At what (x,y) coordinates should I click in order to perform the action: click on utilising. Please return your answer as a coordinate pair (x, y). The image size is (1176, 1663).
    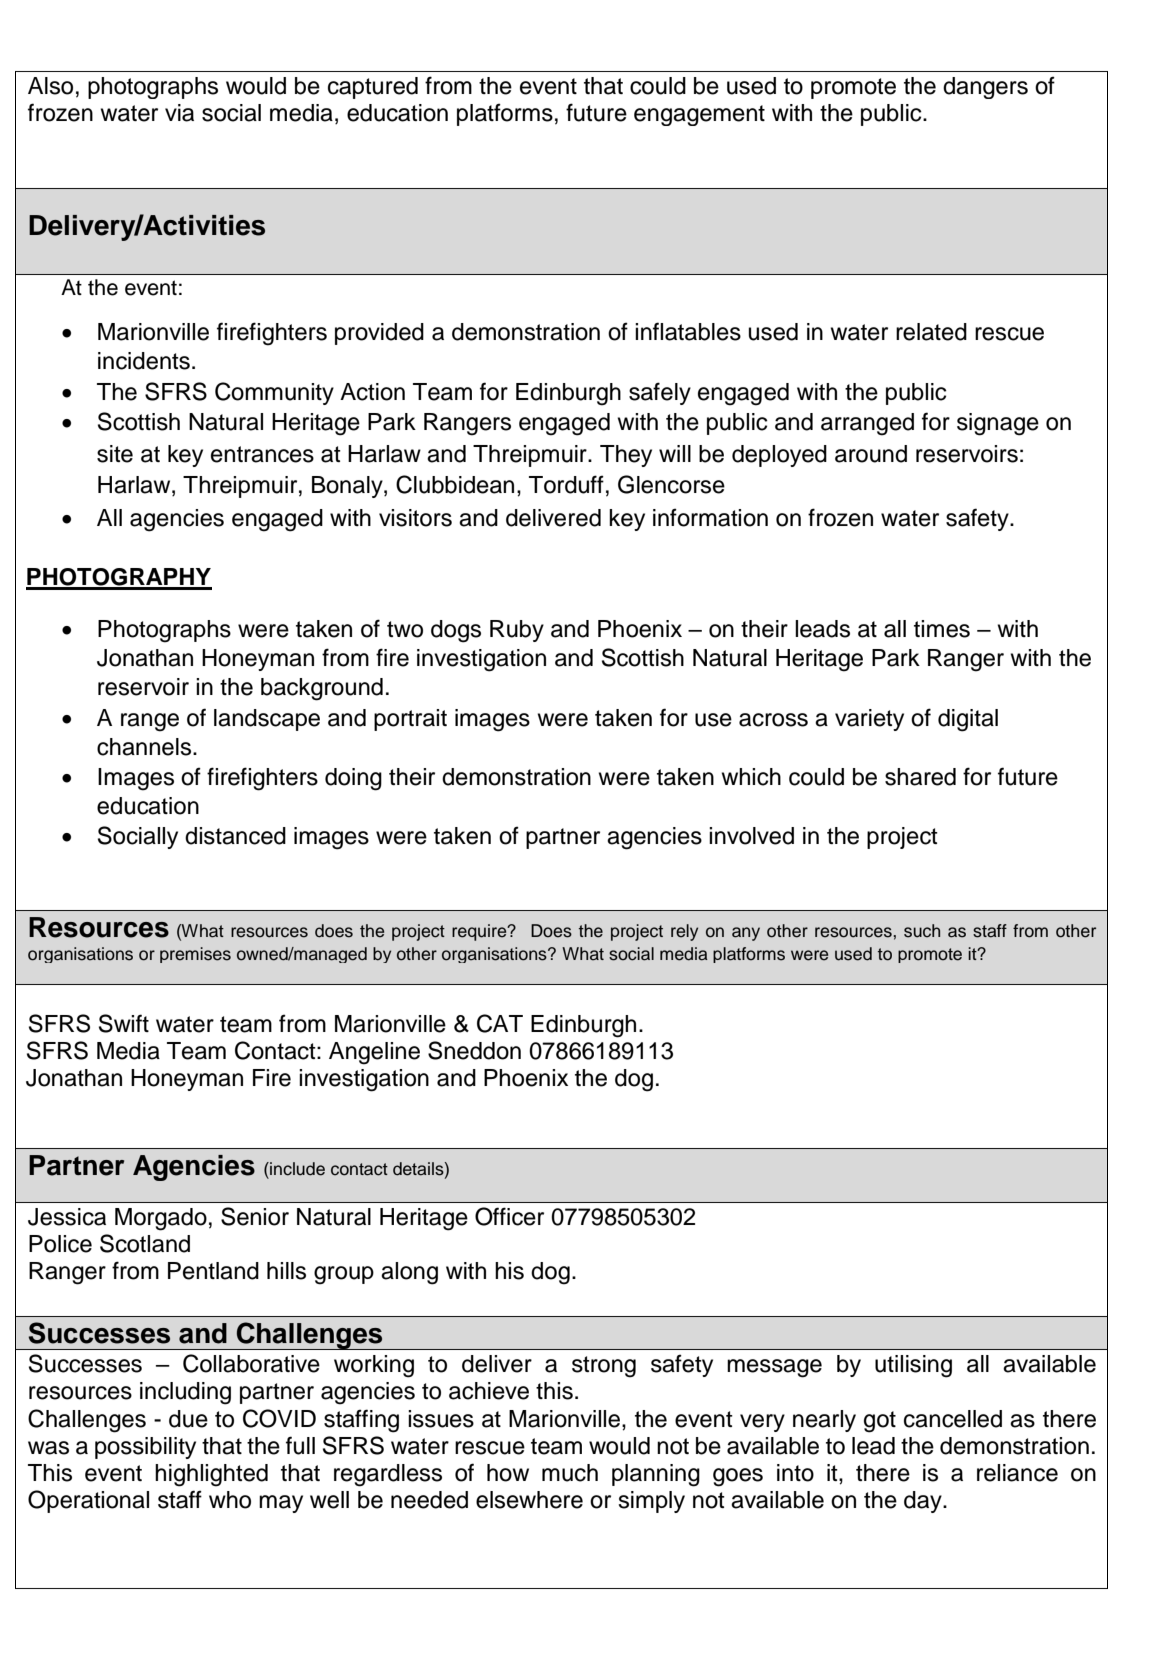
    Looking at the image, I should click on (913, 1366).
